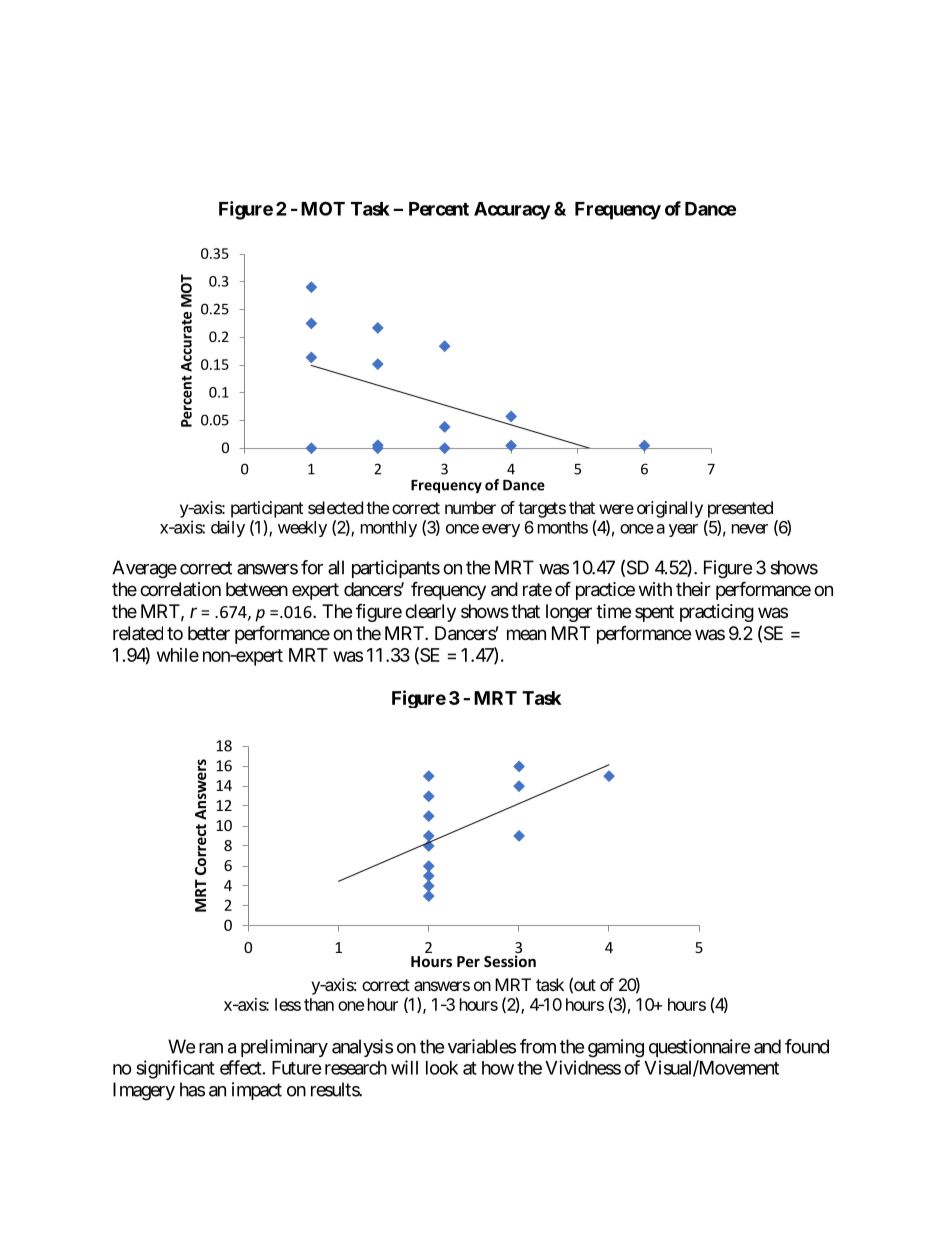 This page has height=1233, width=952. I want to click on look, so click(442, 1068).
